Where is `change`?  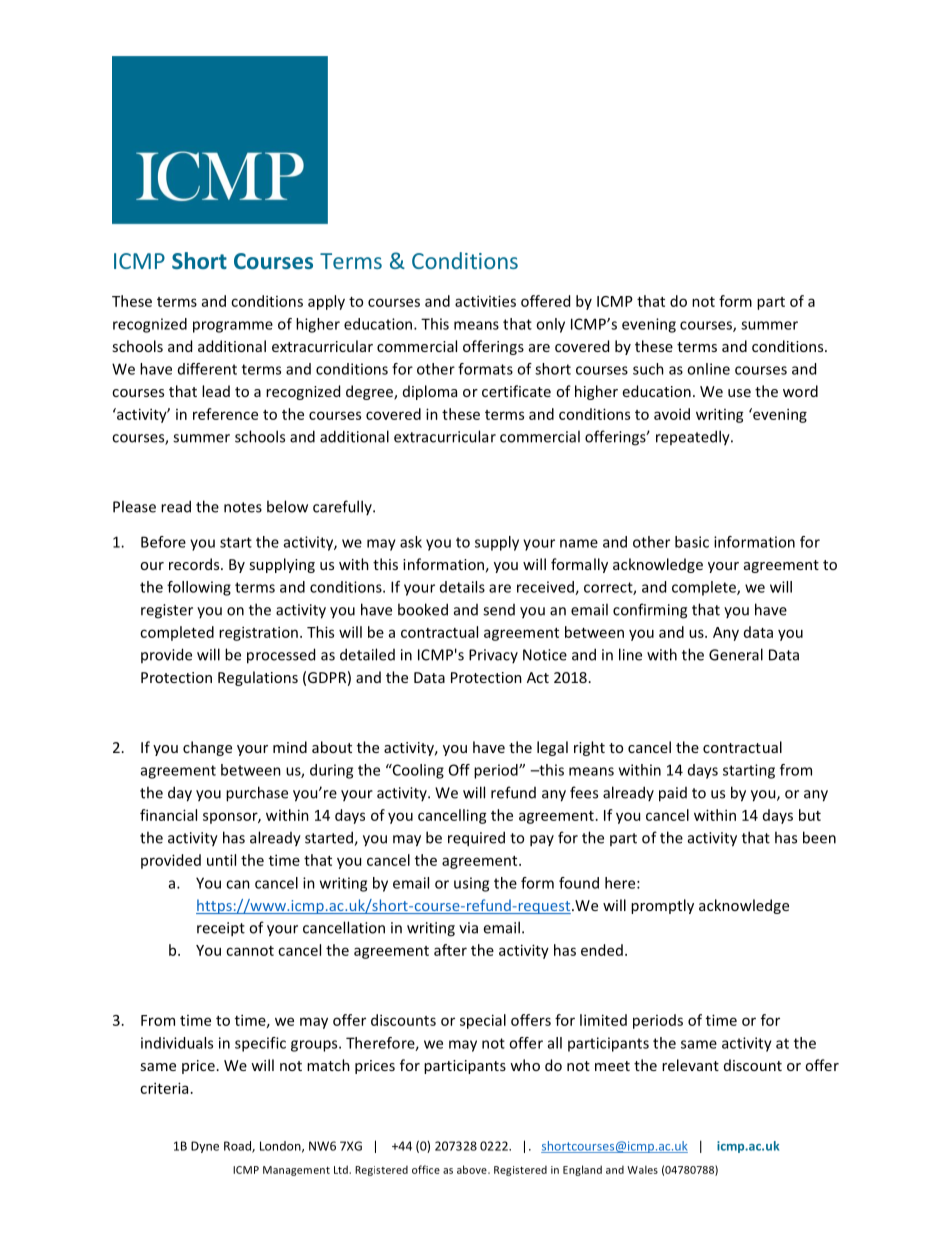 change is located at coordinates (207, 748).
